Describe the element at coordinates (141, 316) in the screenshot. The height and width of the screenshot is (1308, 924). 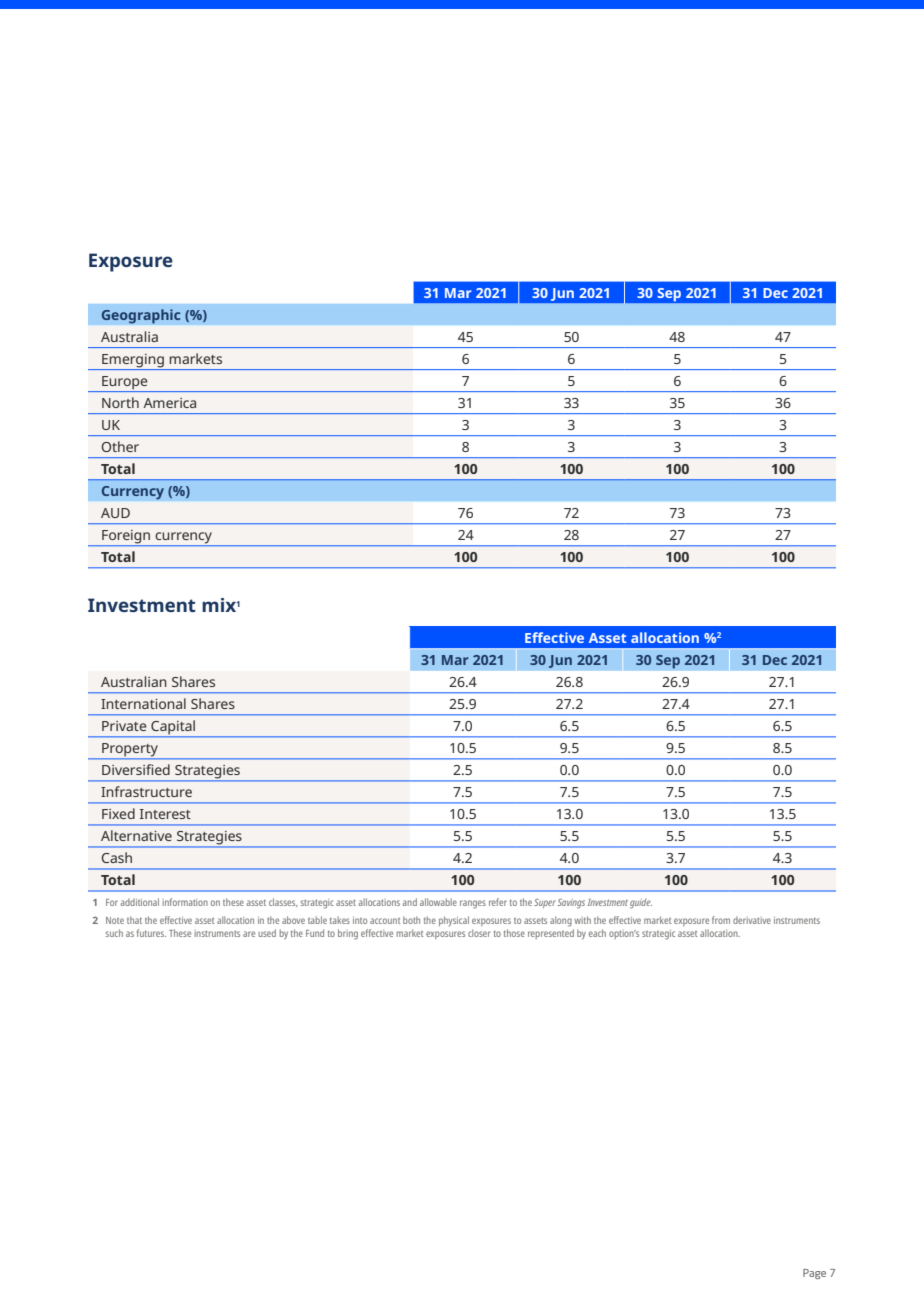
I see `Geographic` at that location.
